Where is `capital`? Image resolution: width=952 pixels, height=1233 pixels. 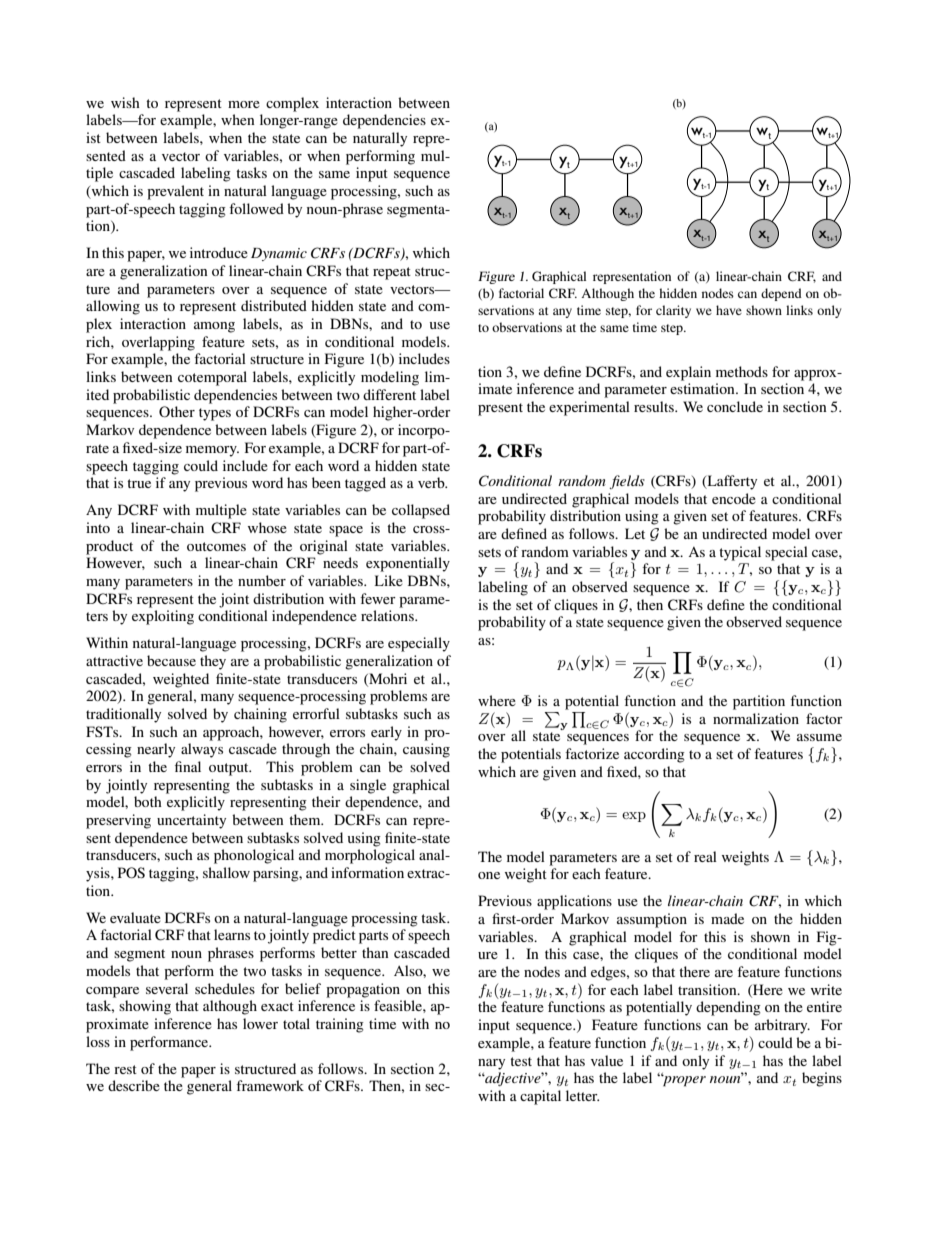 capital is located at coordinates (540, 1097).
